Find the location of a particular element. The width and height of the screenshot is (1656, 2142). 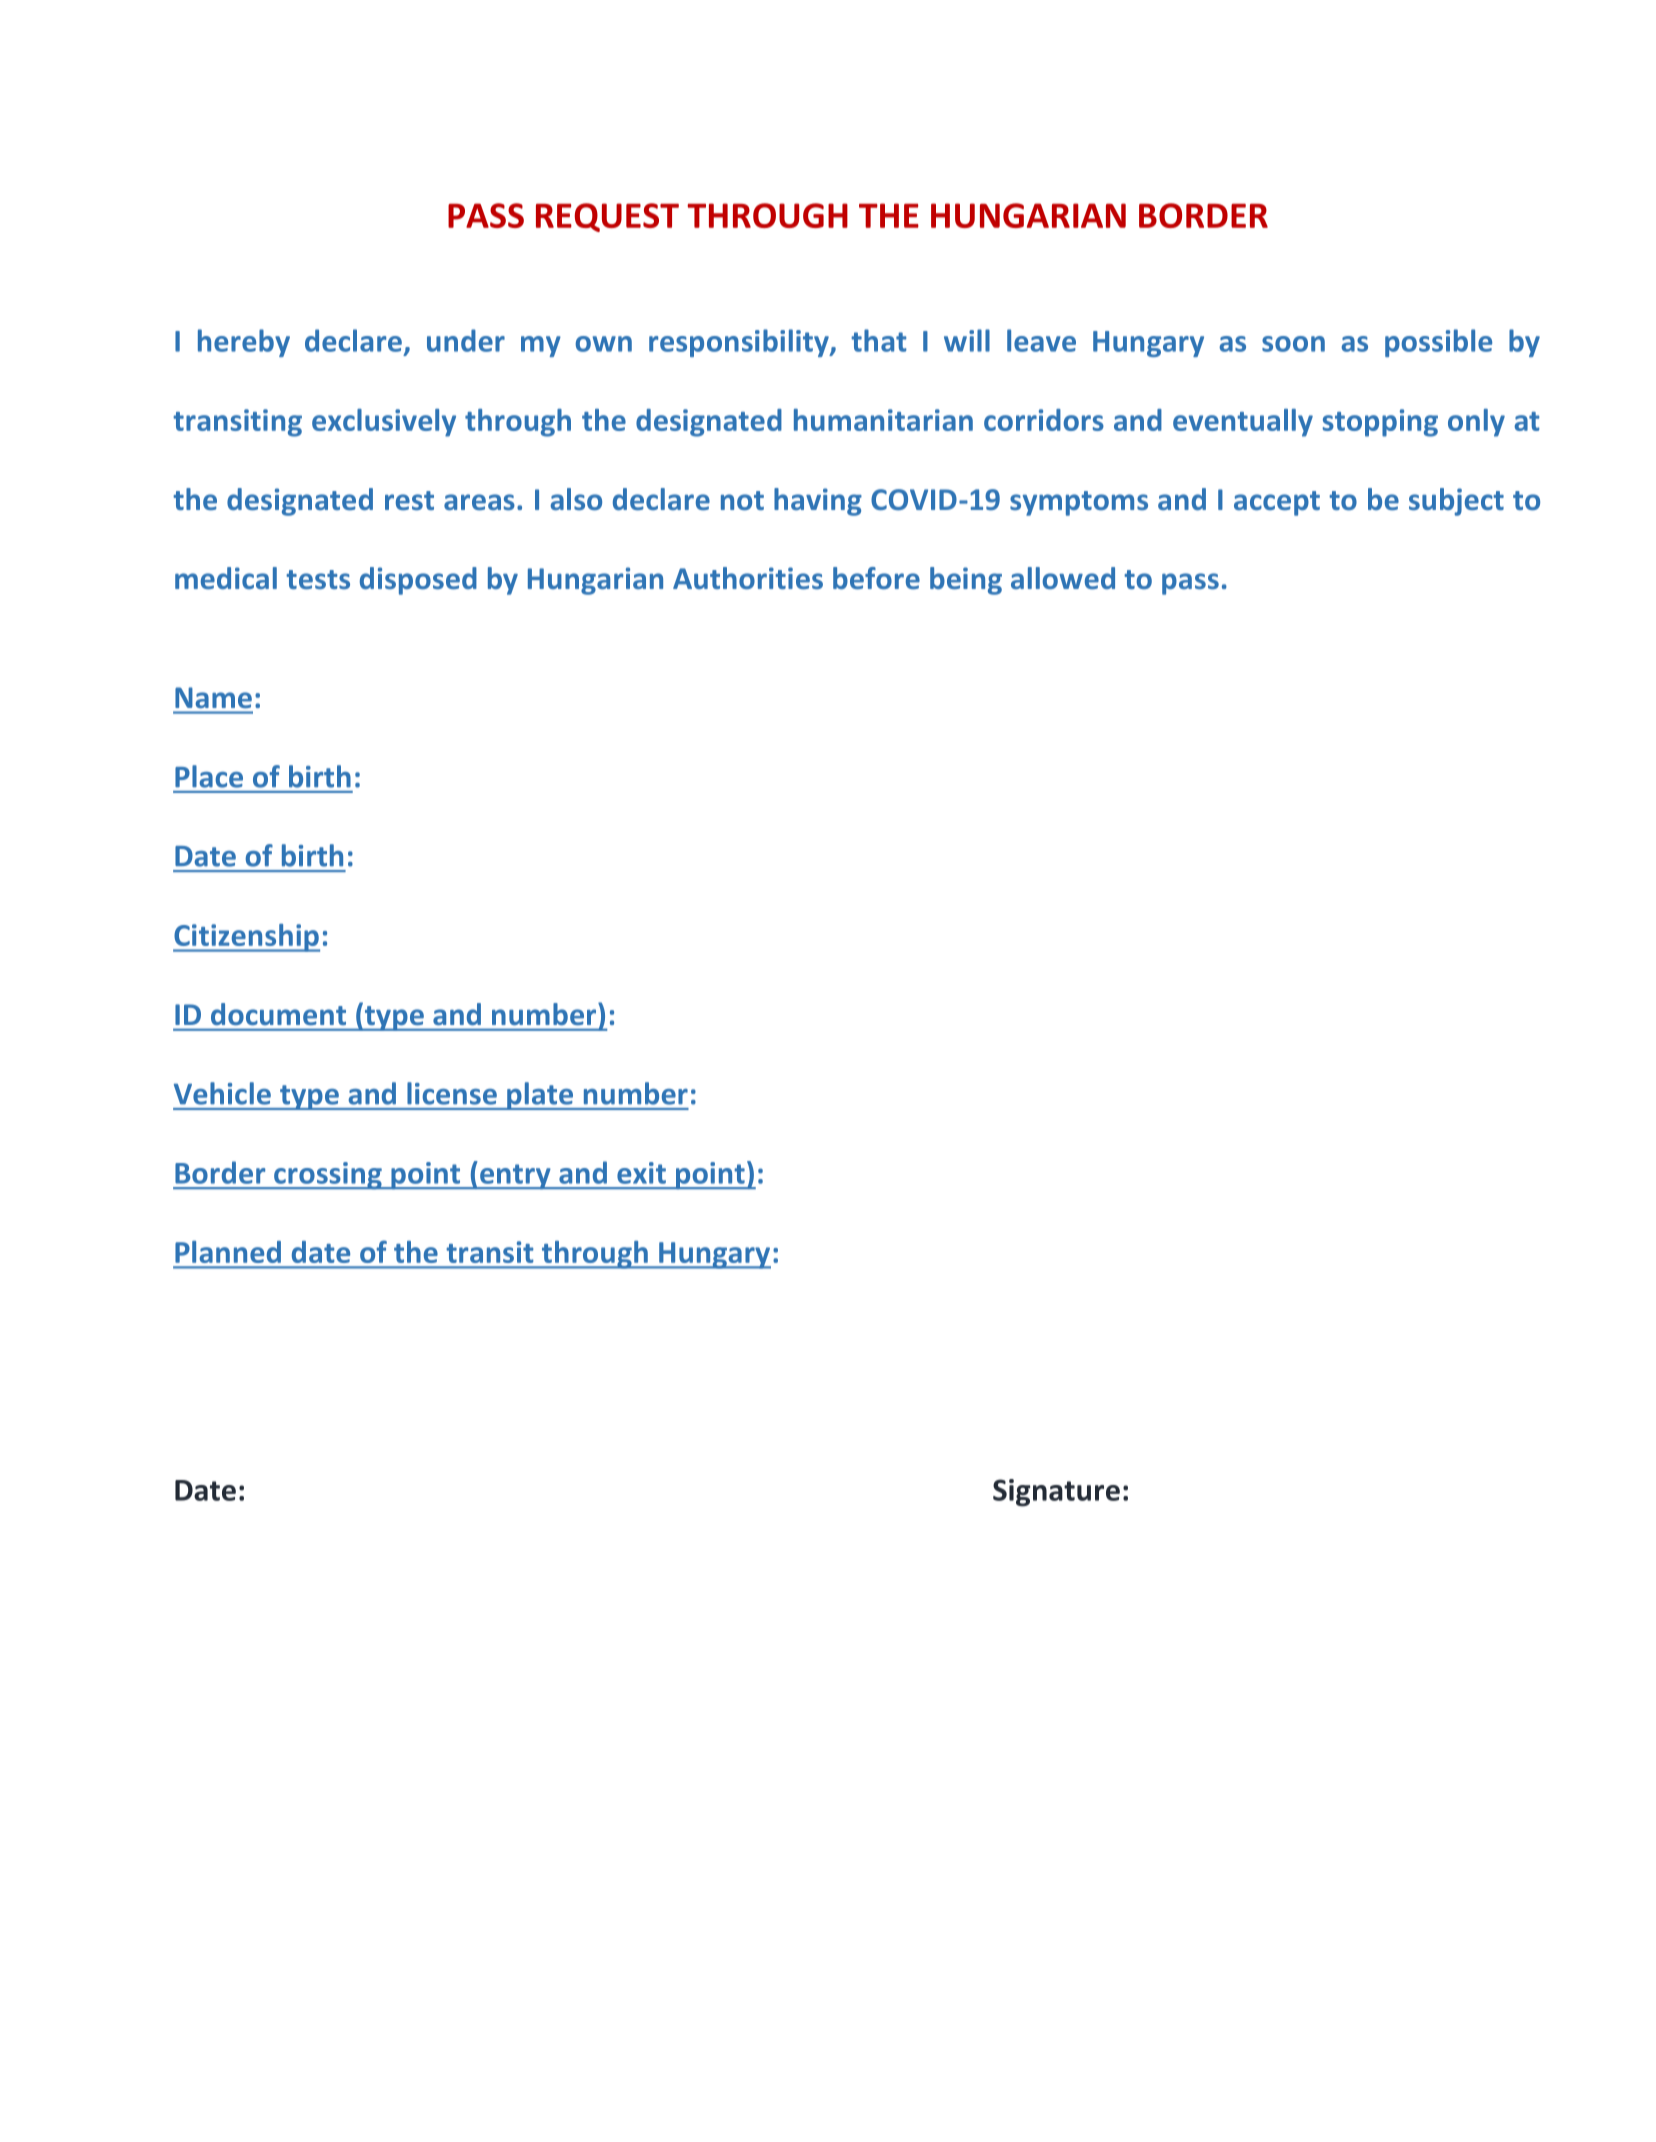

soon is located at coordinates (1293, 344).
